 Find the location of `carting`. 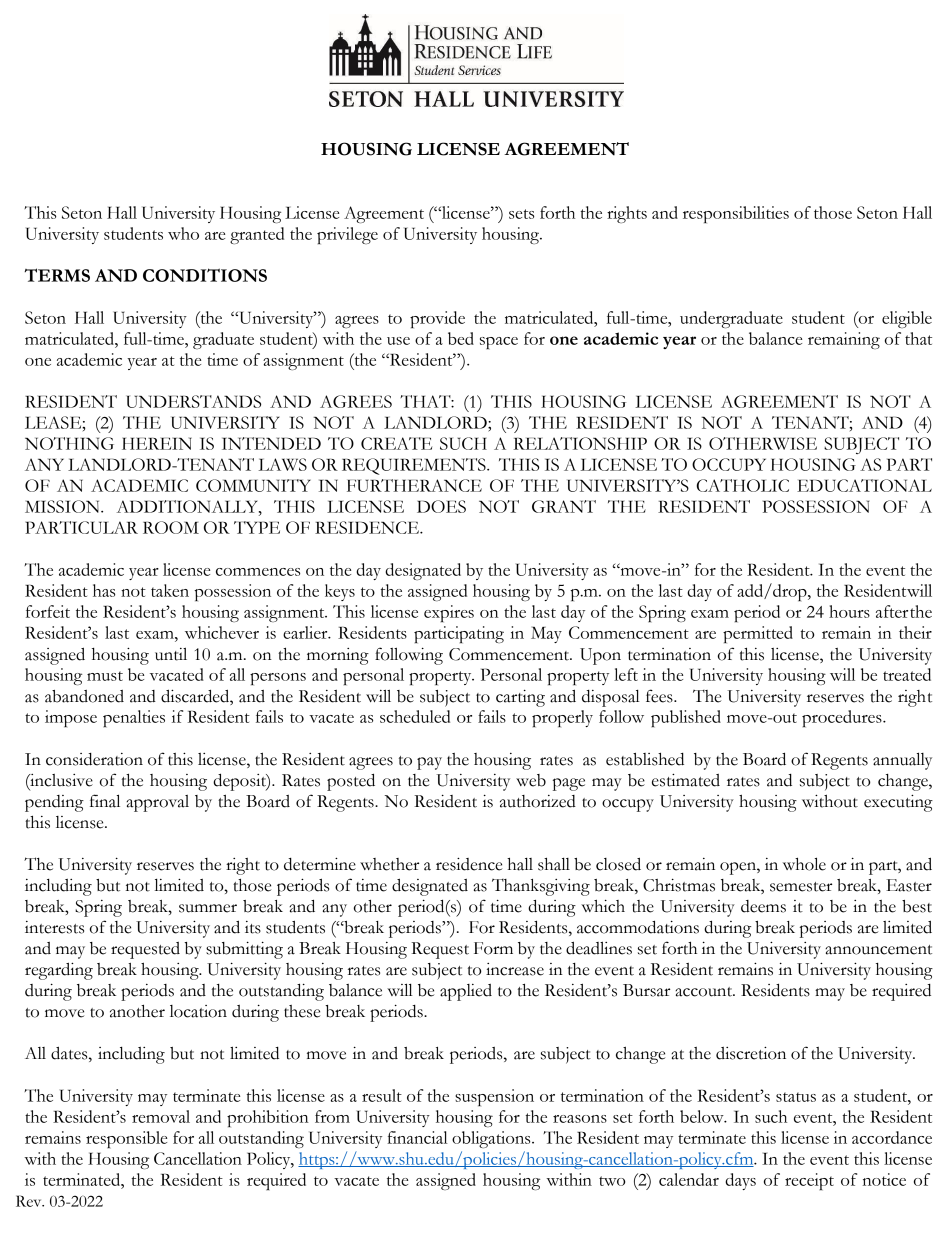

carting is located at coordinates (520, 698).
